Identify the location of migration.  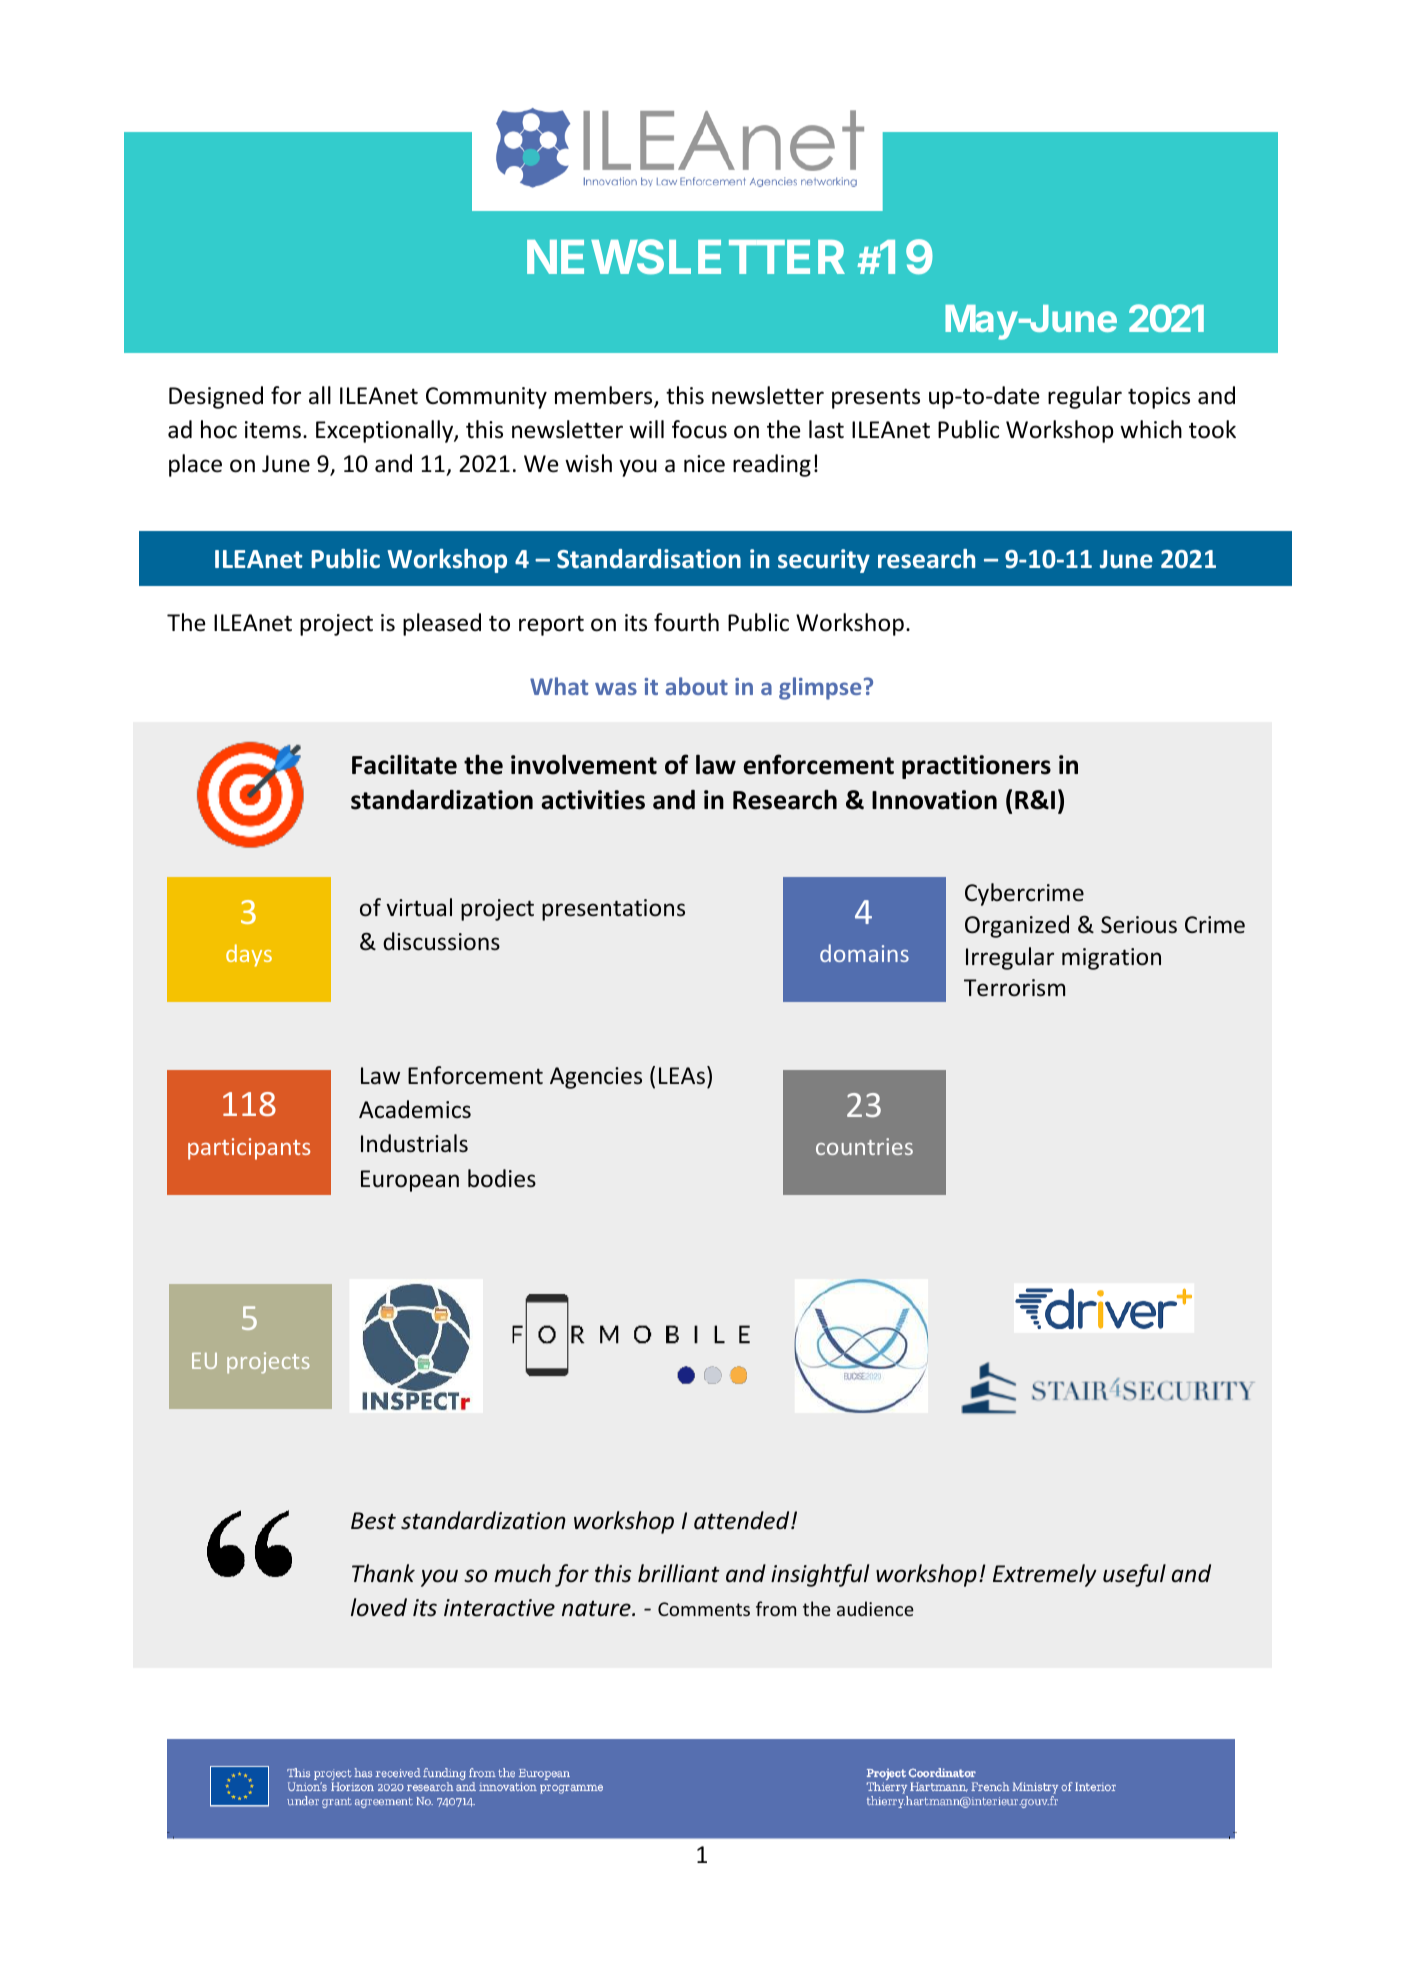
(1111, 959).
